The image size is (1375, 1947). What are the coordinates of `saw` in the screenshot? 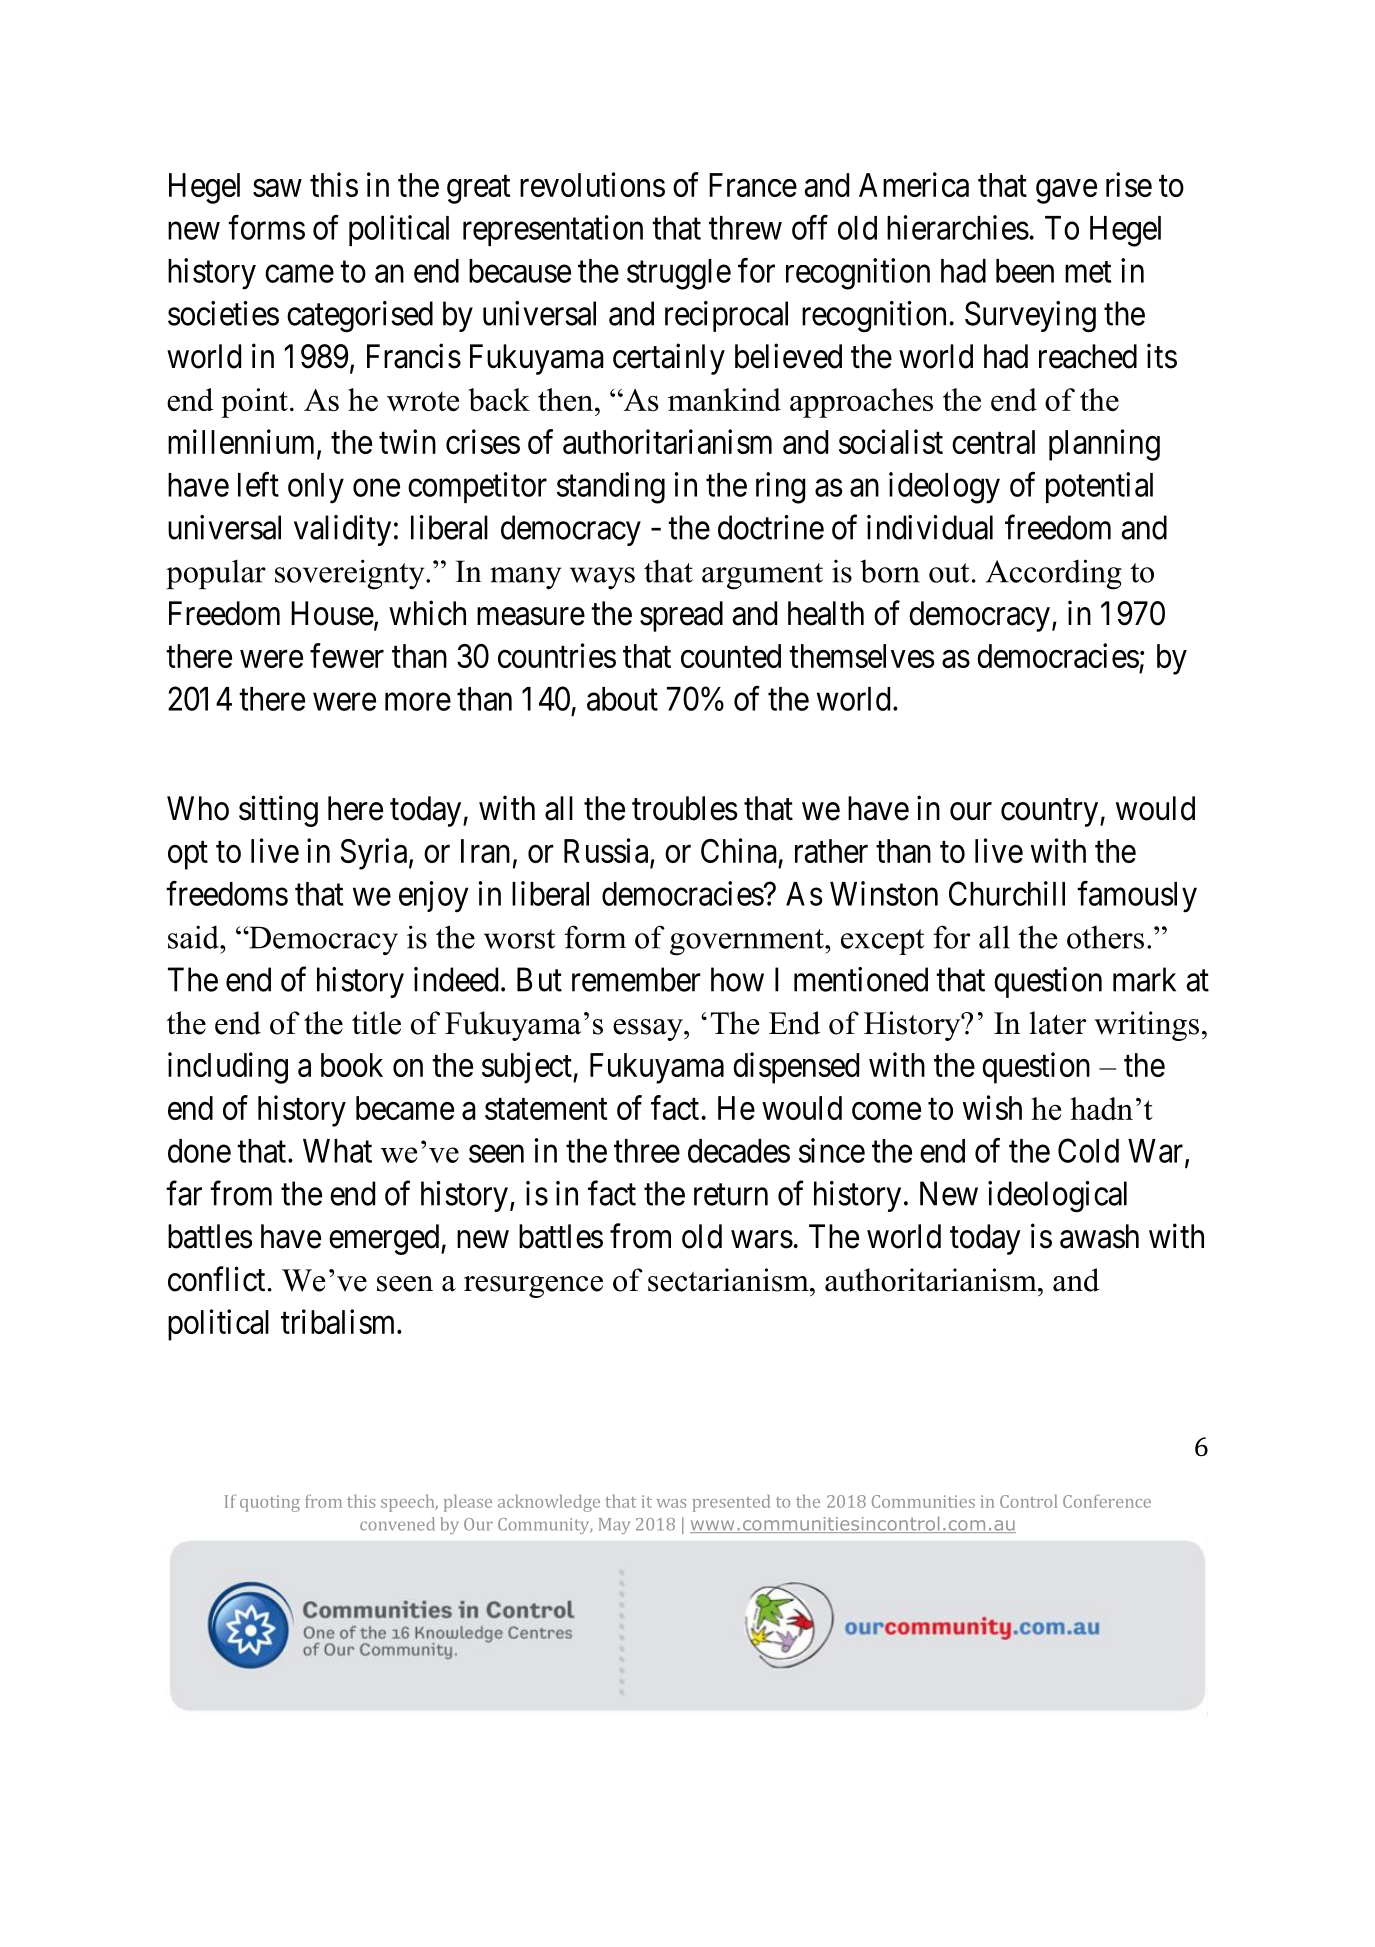 It's located at (277, 188).
